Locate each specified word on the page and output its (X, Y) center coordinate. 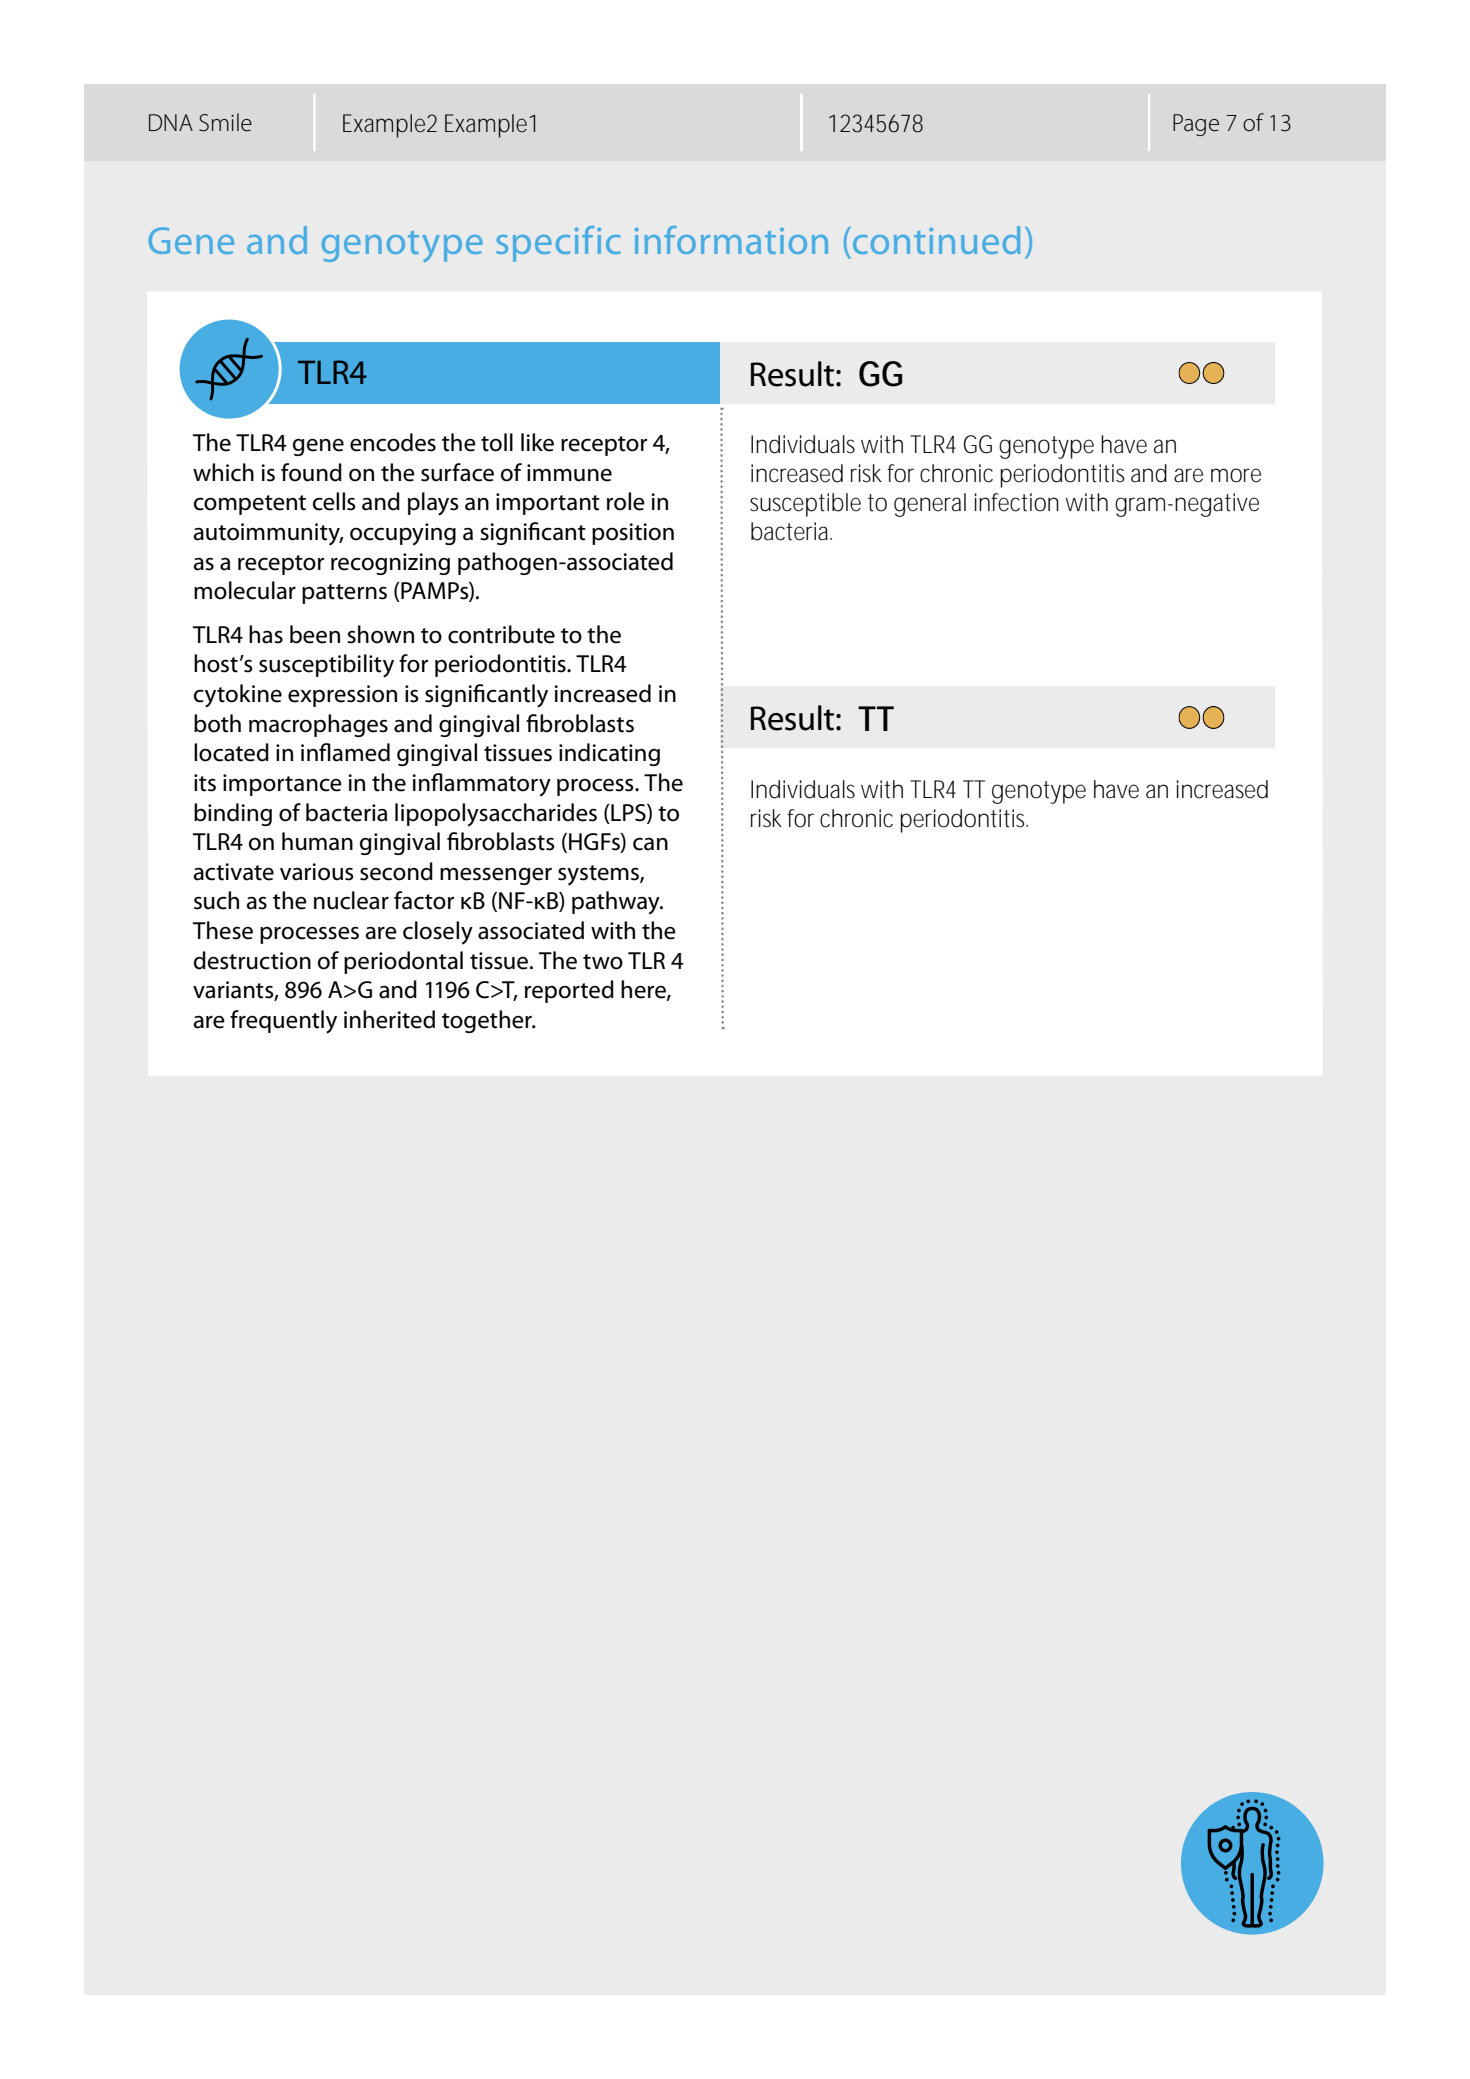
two (603, 962)
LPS (628, 813)
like (537, 442)
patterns (344, 594)
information (731, 240)
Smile (225, 122)
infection (1017, 502)
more (1236, 475)
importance (282, 785)
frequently (283, 1022)
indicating (609, 754)
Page (1196, 125)
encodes (393, 442)
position (633, 534)
